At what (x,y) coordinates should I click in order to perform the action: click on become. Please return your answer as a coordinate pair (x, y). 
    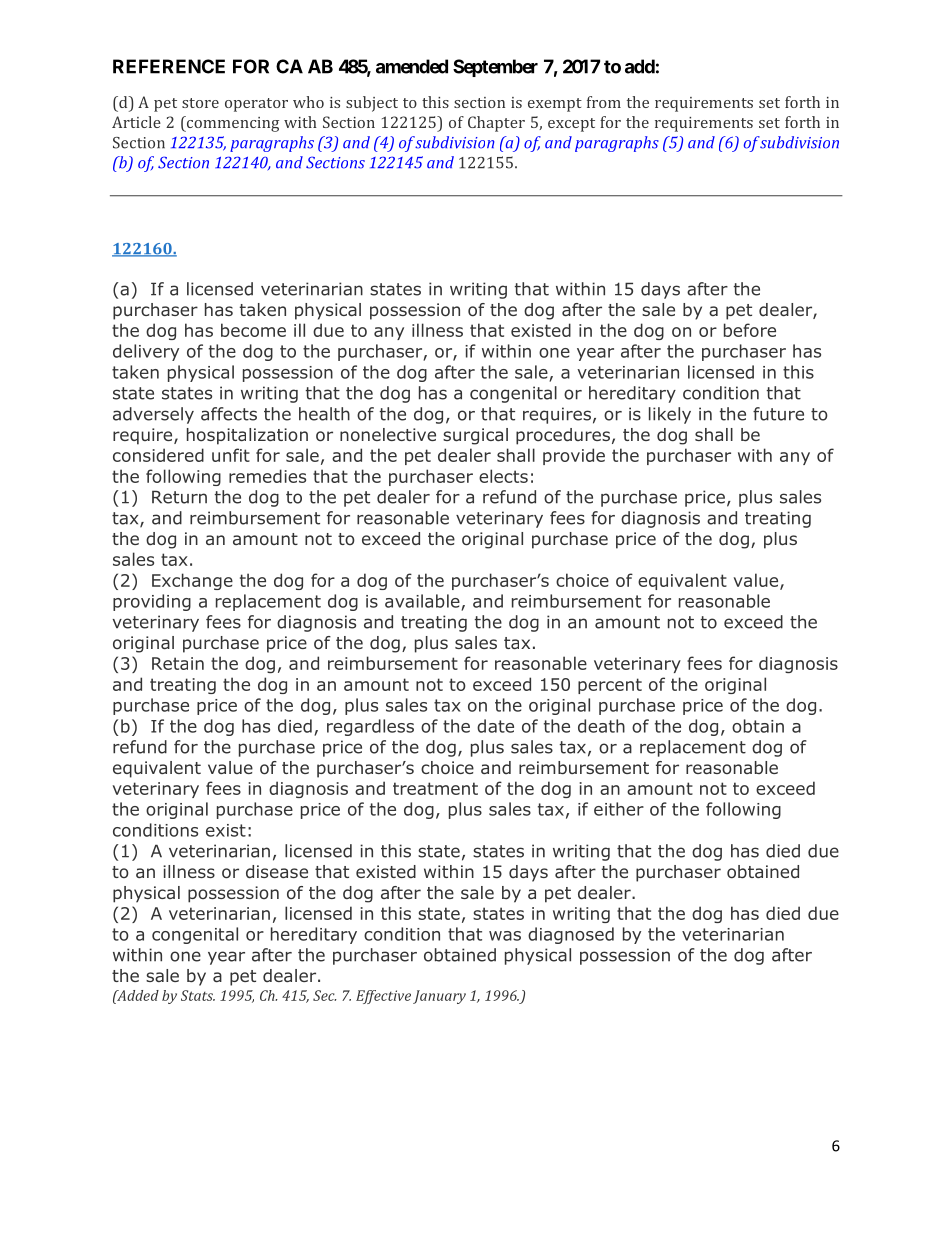
    Looking at the image, I should click on (253, 330).
